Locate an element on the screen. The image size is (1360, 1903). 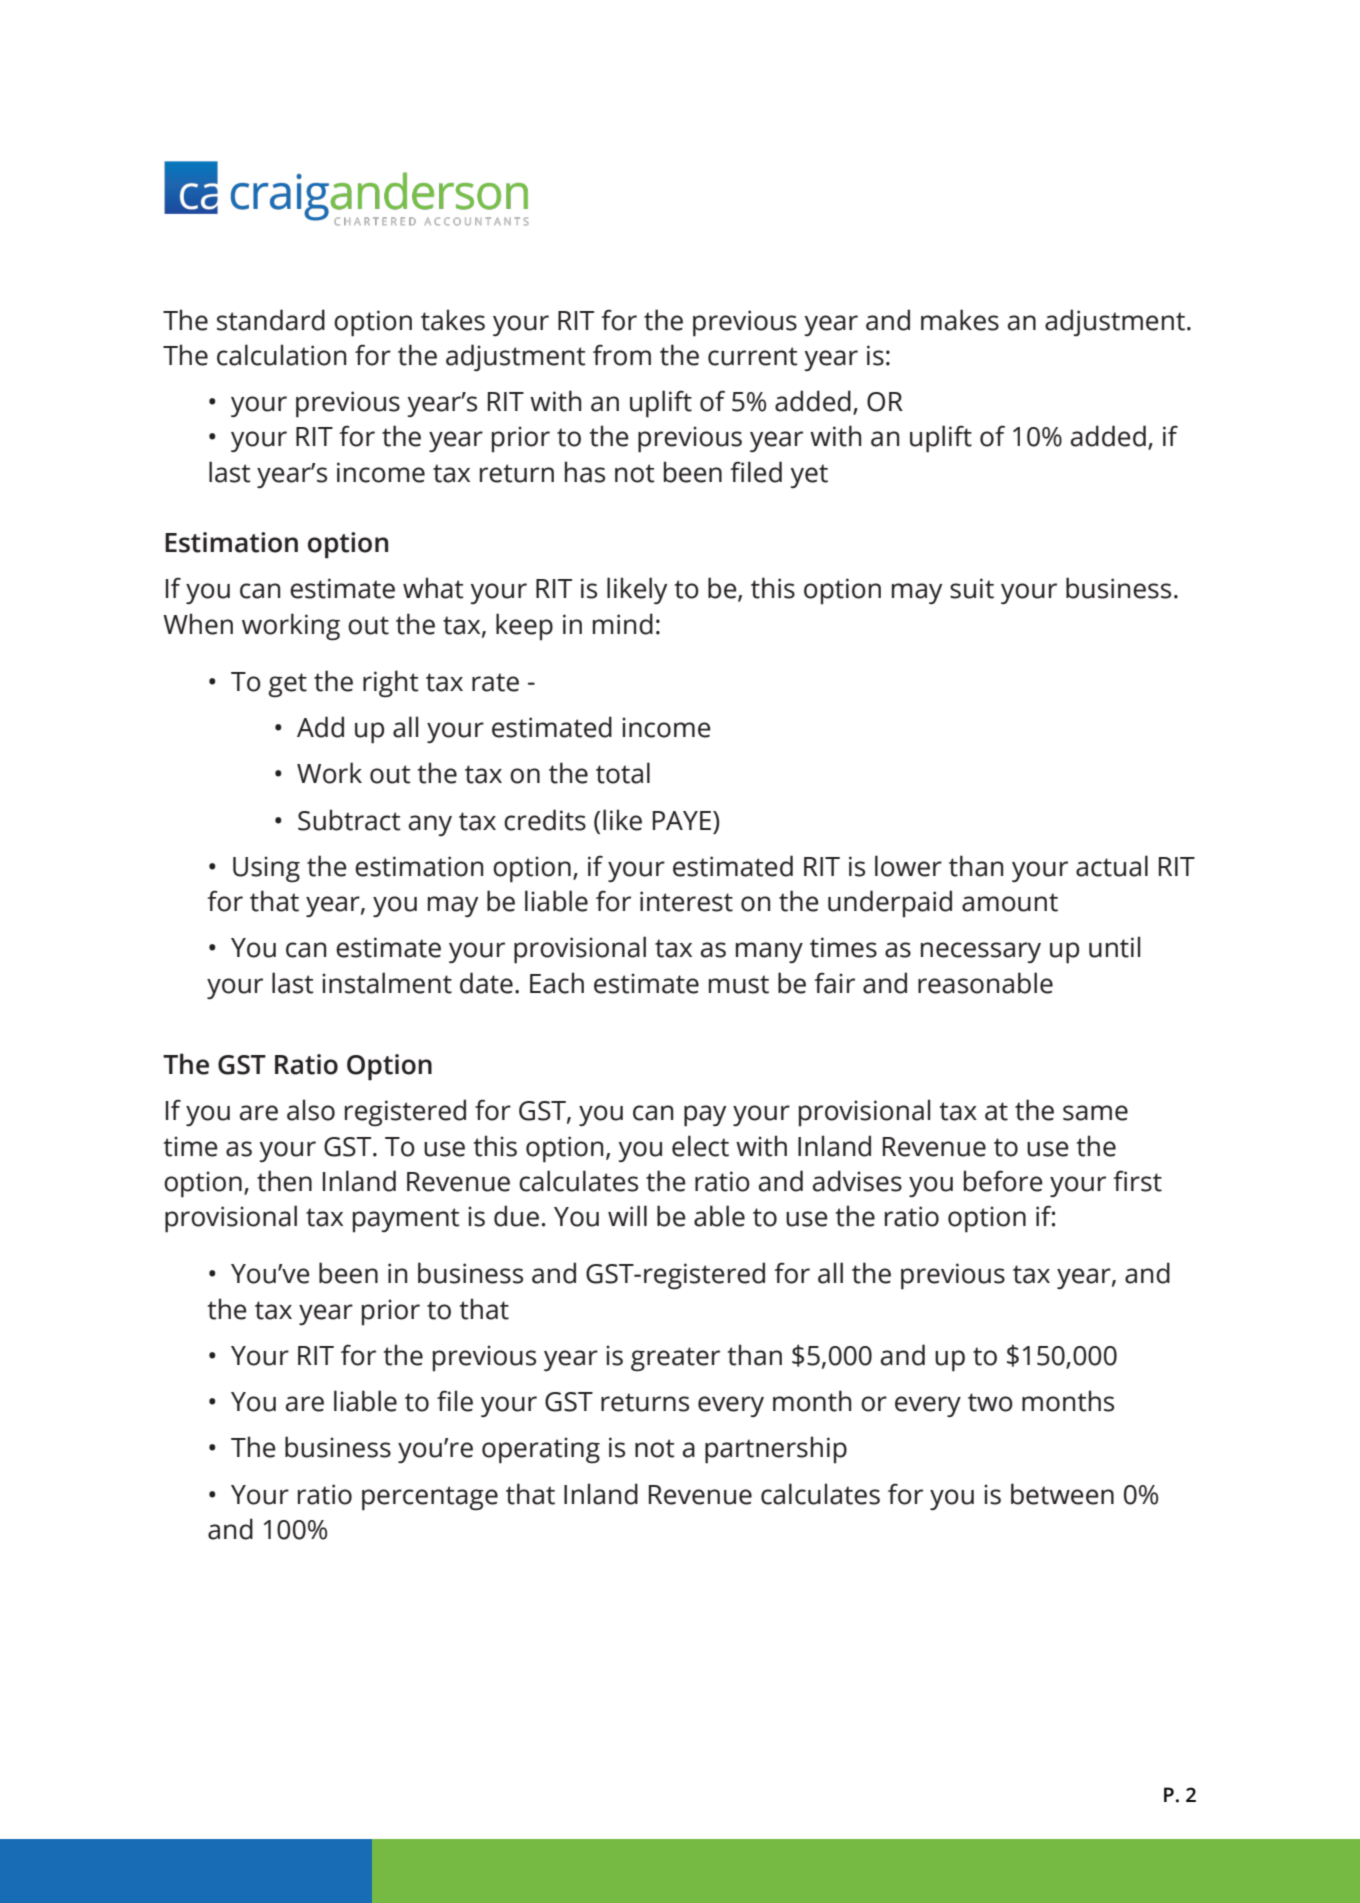
same is located at coordinates (1095, 1113).
